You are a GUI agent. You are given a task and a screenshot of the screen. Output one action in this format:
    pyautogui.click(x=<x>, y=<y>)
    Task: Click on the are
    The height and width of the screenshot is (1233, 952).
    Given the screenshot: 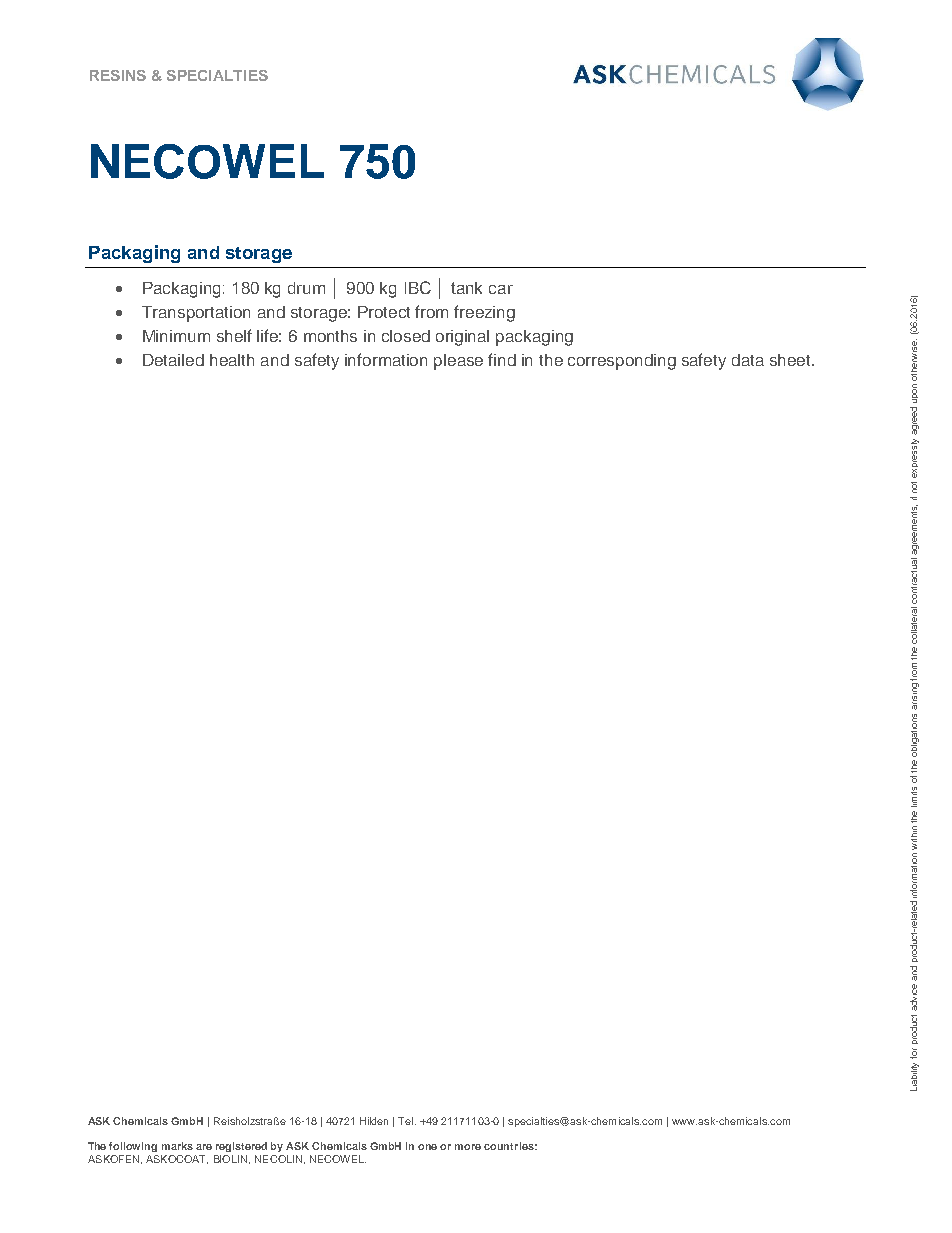 What is the action you would take?
    pyautogui.click(x=204, y=1147)
